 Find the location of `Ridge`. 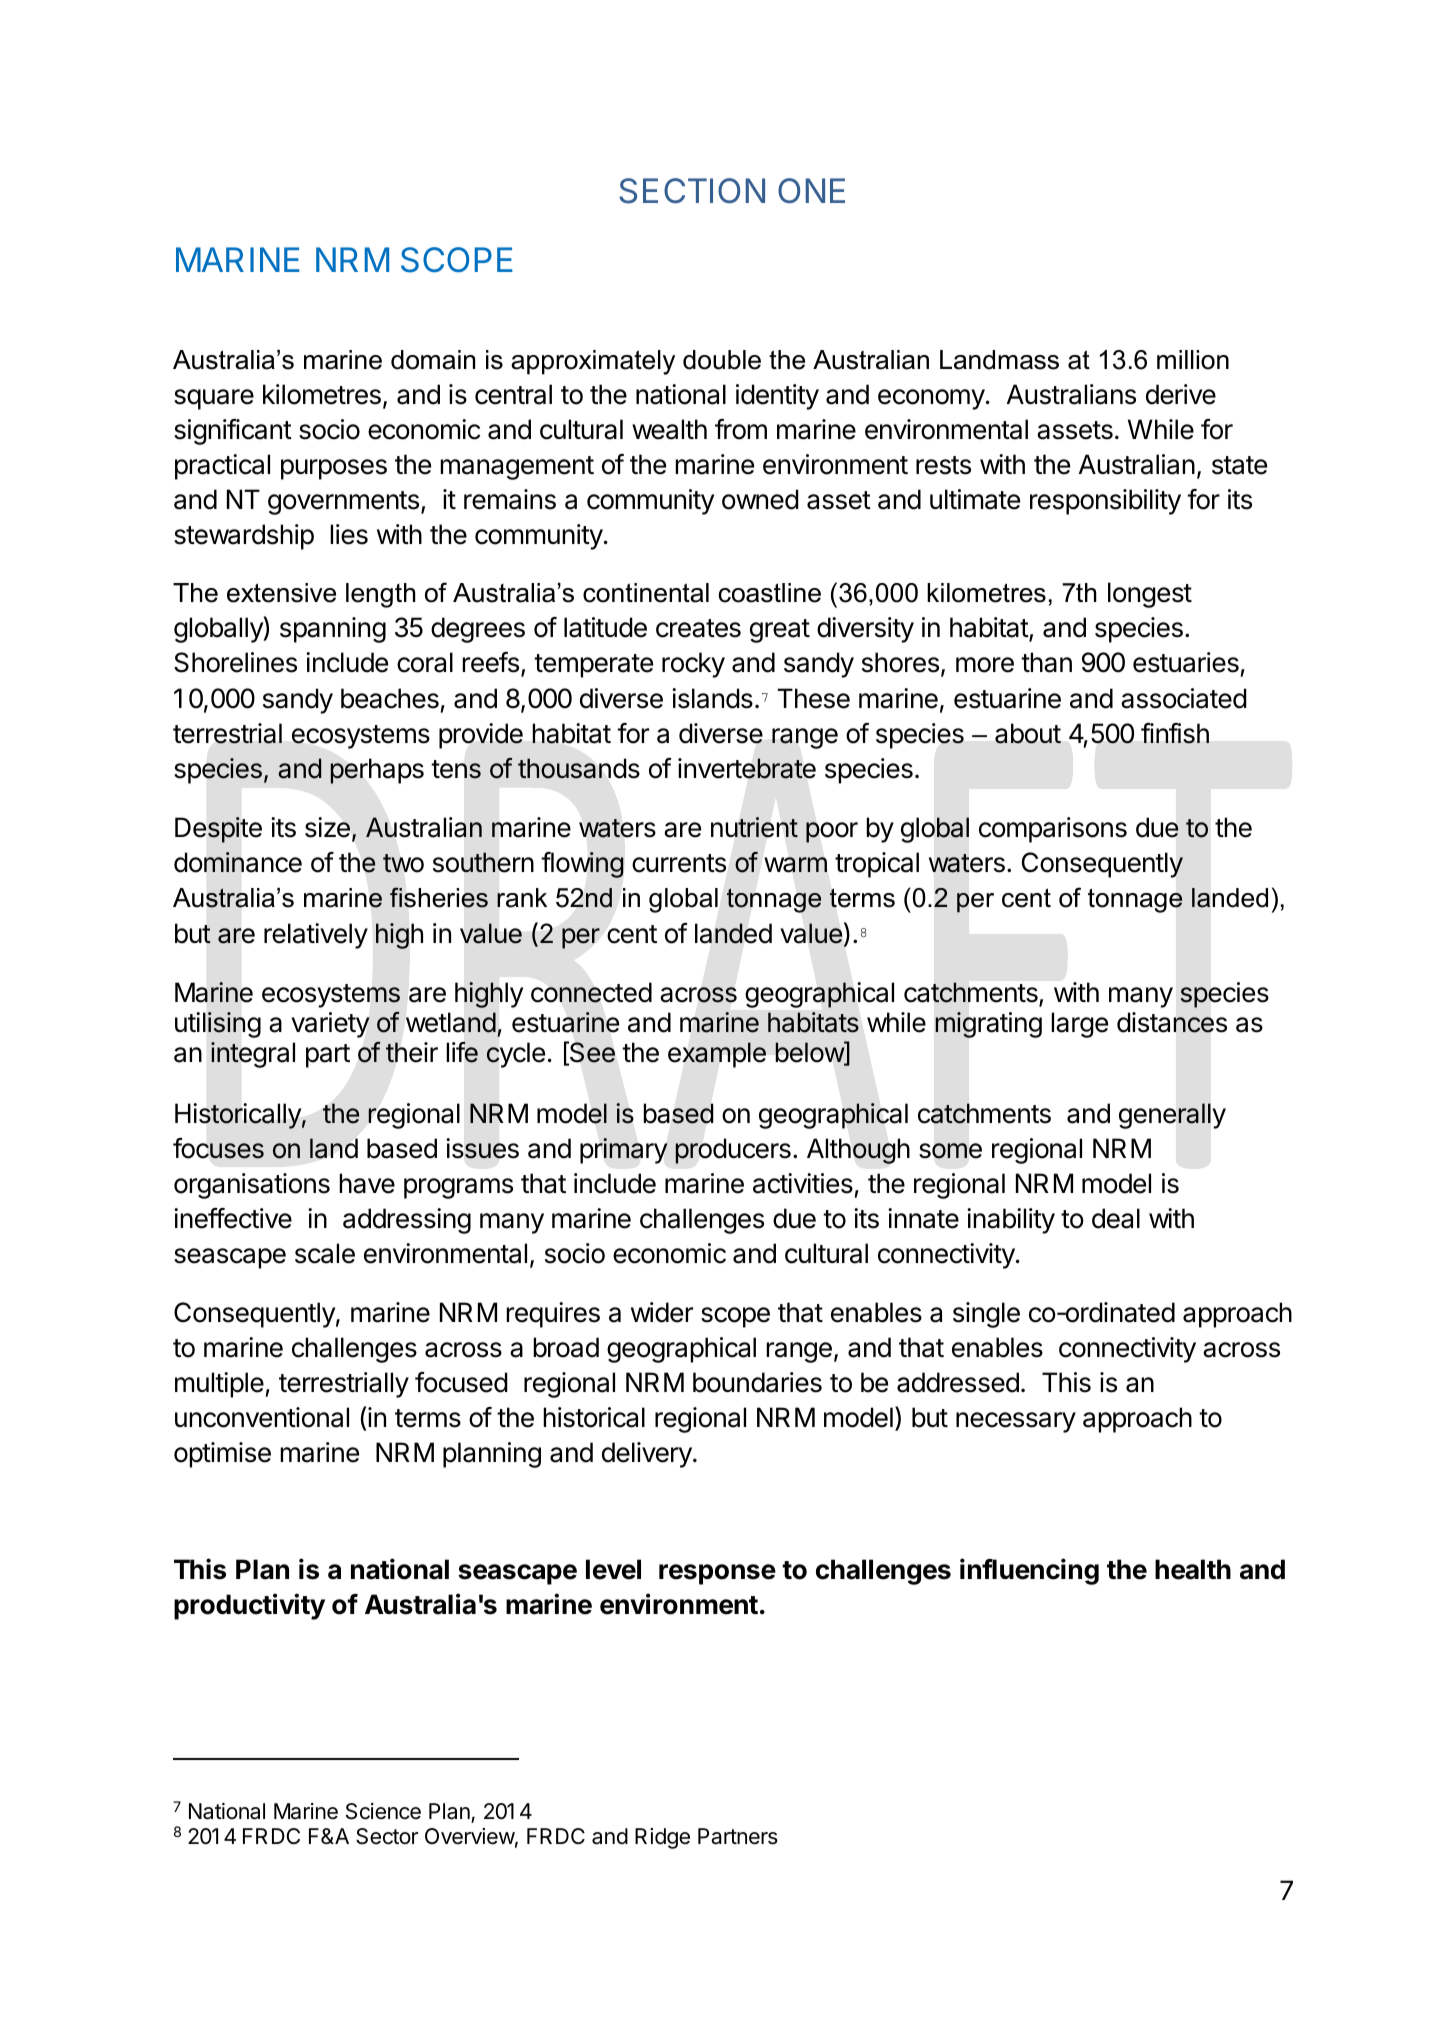

Ridge is located at coordinates (662, 1838).
